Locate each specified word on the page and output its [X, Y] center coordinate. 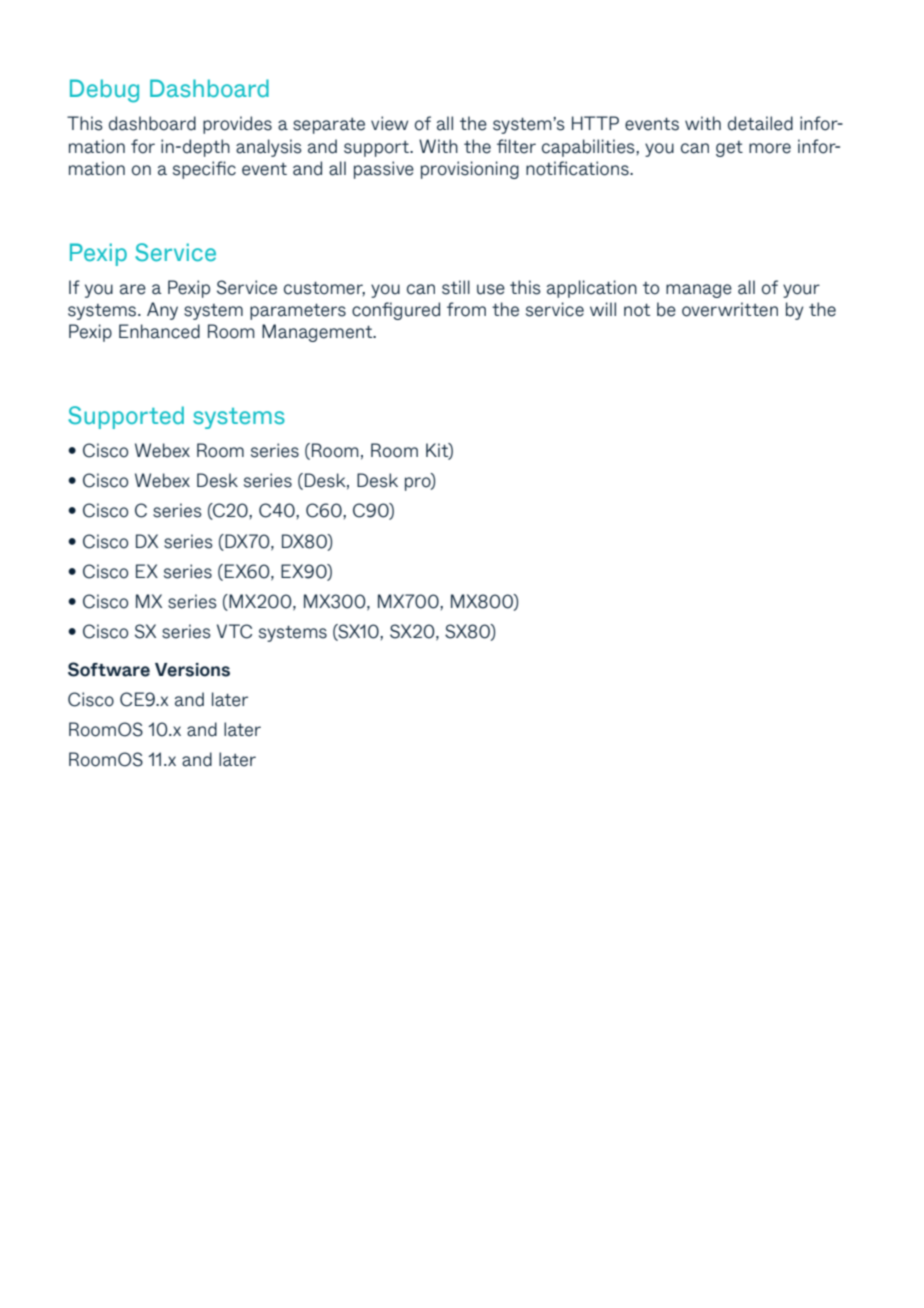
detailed [760, 123]
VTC [234, 631]
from [466, 309]
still [456, 287]
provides [237, 125]
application [592, 289]
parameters [298, 311]
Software [109, 669]
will [603, 309]
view [389, 123]
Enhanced [159, 331]
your [801, 291]
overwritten [730, 309]
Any [162, 311]
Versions [192, 670]
